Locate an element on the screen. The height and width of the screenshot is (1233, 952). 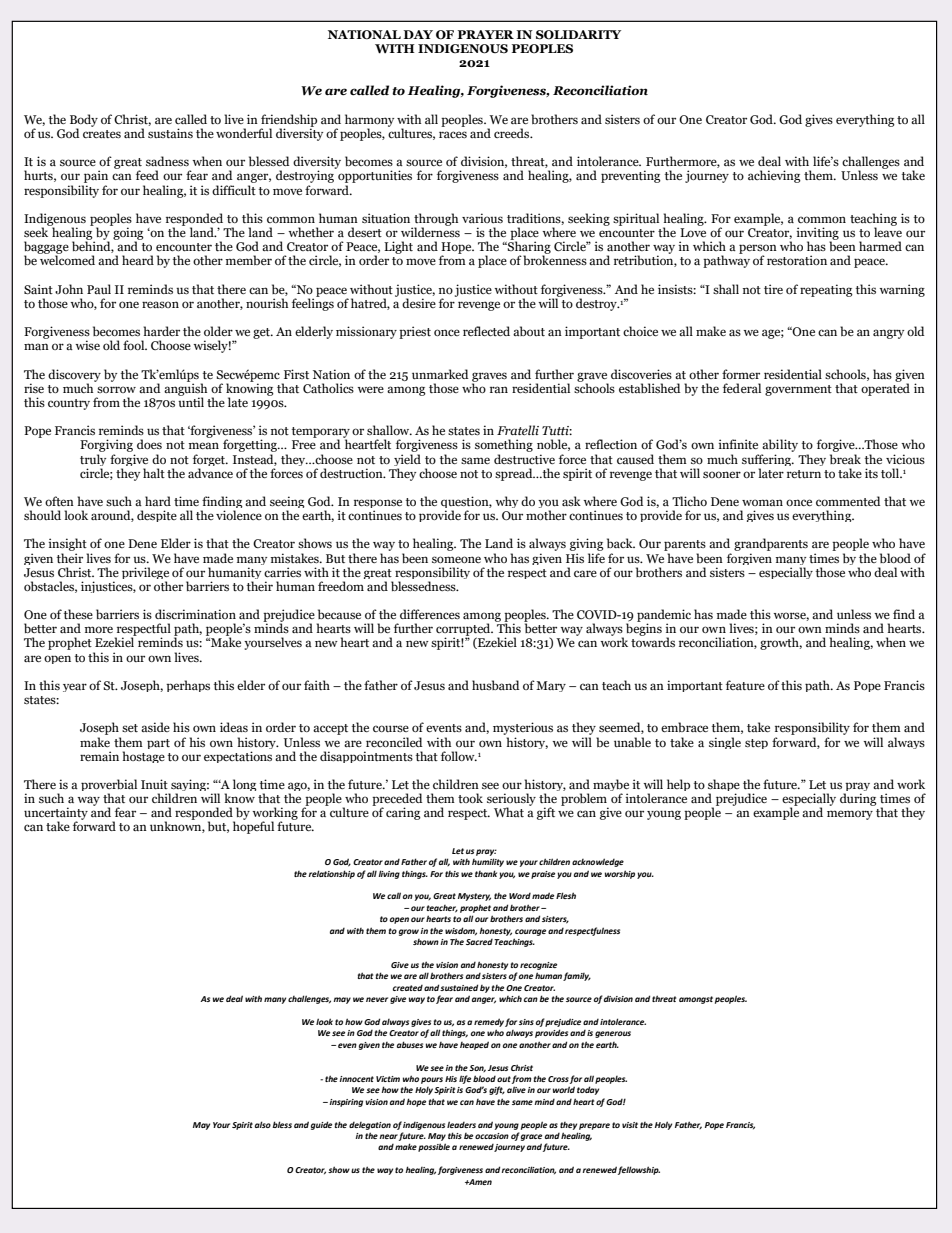
fellowship is located at coordinates (639, 1170).
